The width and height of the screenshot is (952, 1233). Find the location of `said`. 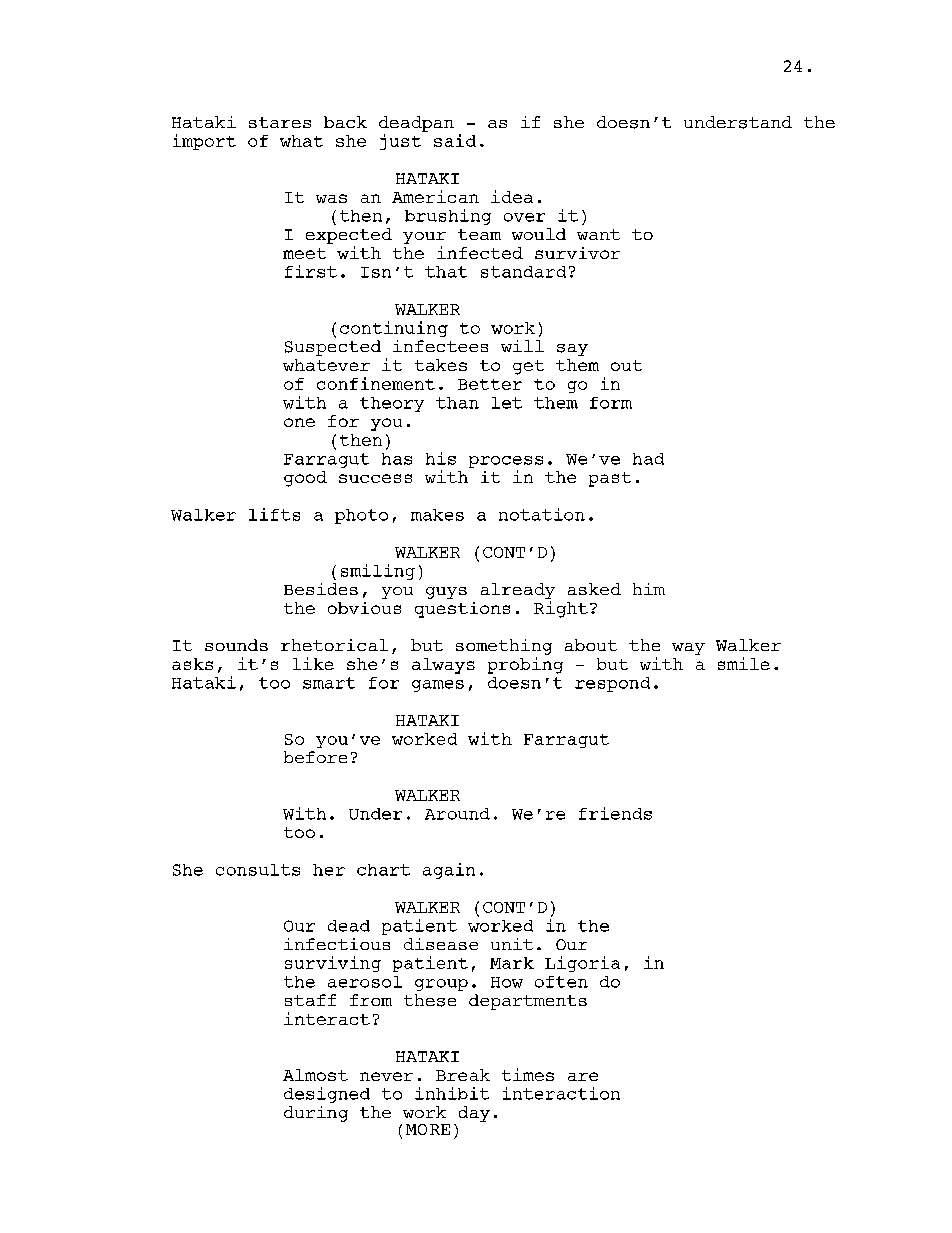

said is located at coordinates (455, 140).
